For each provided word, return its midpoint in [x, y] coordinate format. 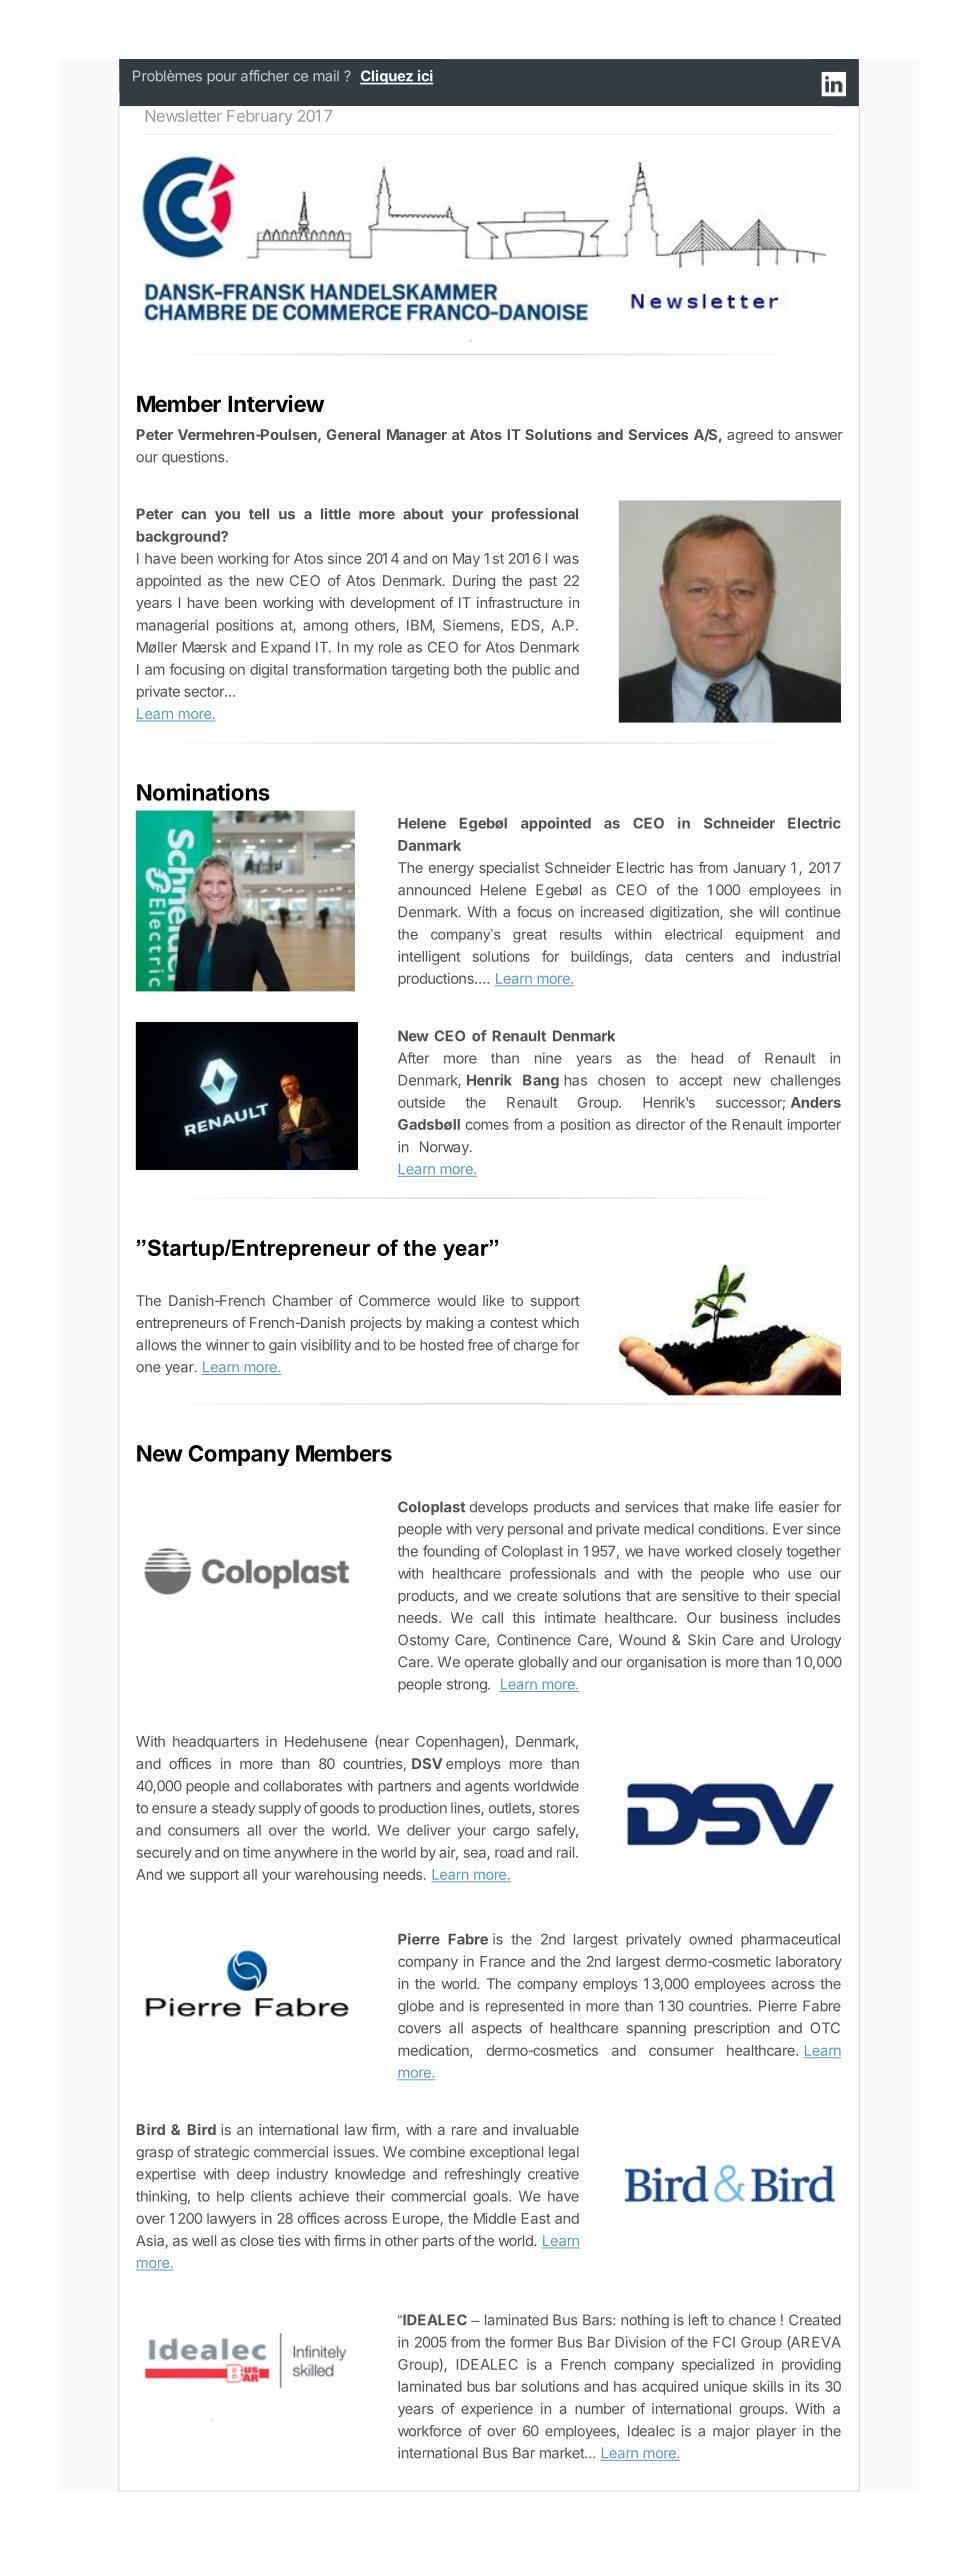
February [259, 117]
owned [710, 1939]
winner [227, 1345]
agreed [750, 436]
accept [700, 1082]
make [731, 1507]
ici [424, 77]
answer [819, 436]
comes [487, 1125]
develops [499, 1508]
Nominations [203, 792]
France [502, 1961]
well [204, 2240]
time [256, 1852]
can [193, 515]
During [474, 582]
